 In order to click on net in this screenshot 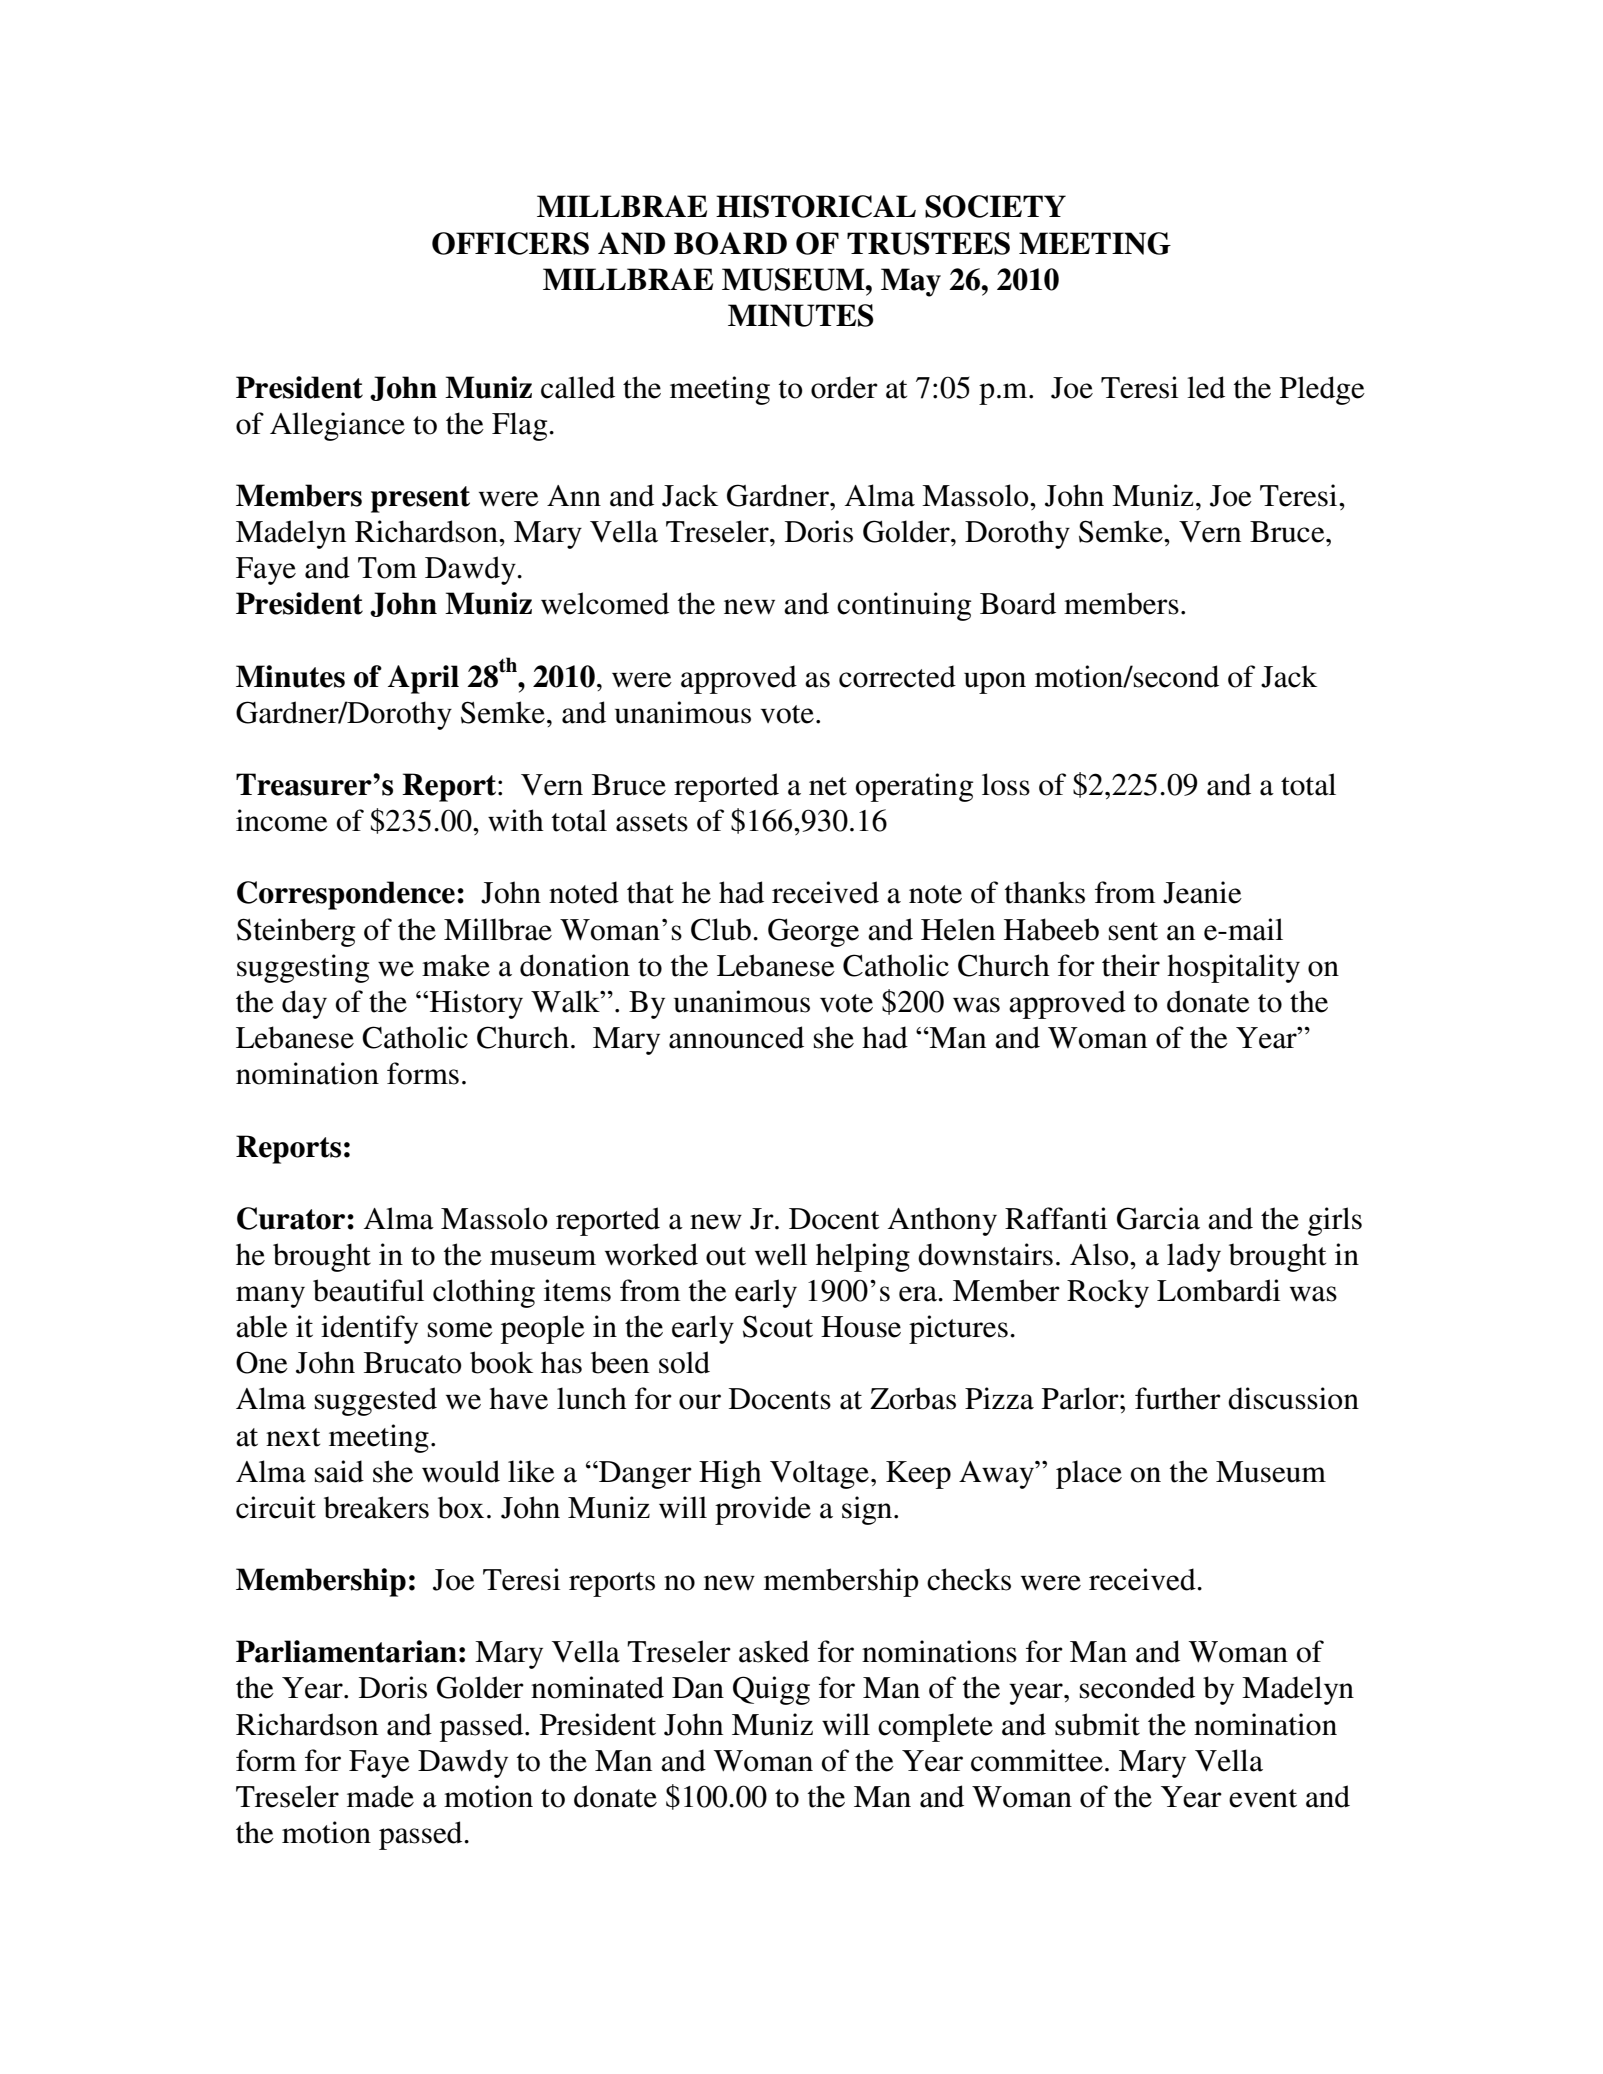, I will do `click(828, 786)`.
